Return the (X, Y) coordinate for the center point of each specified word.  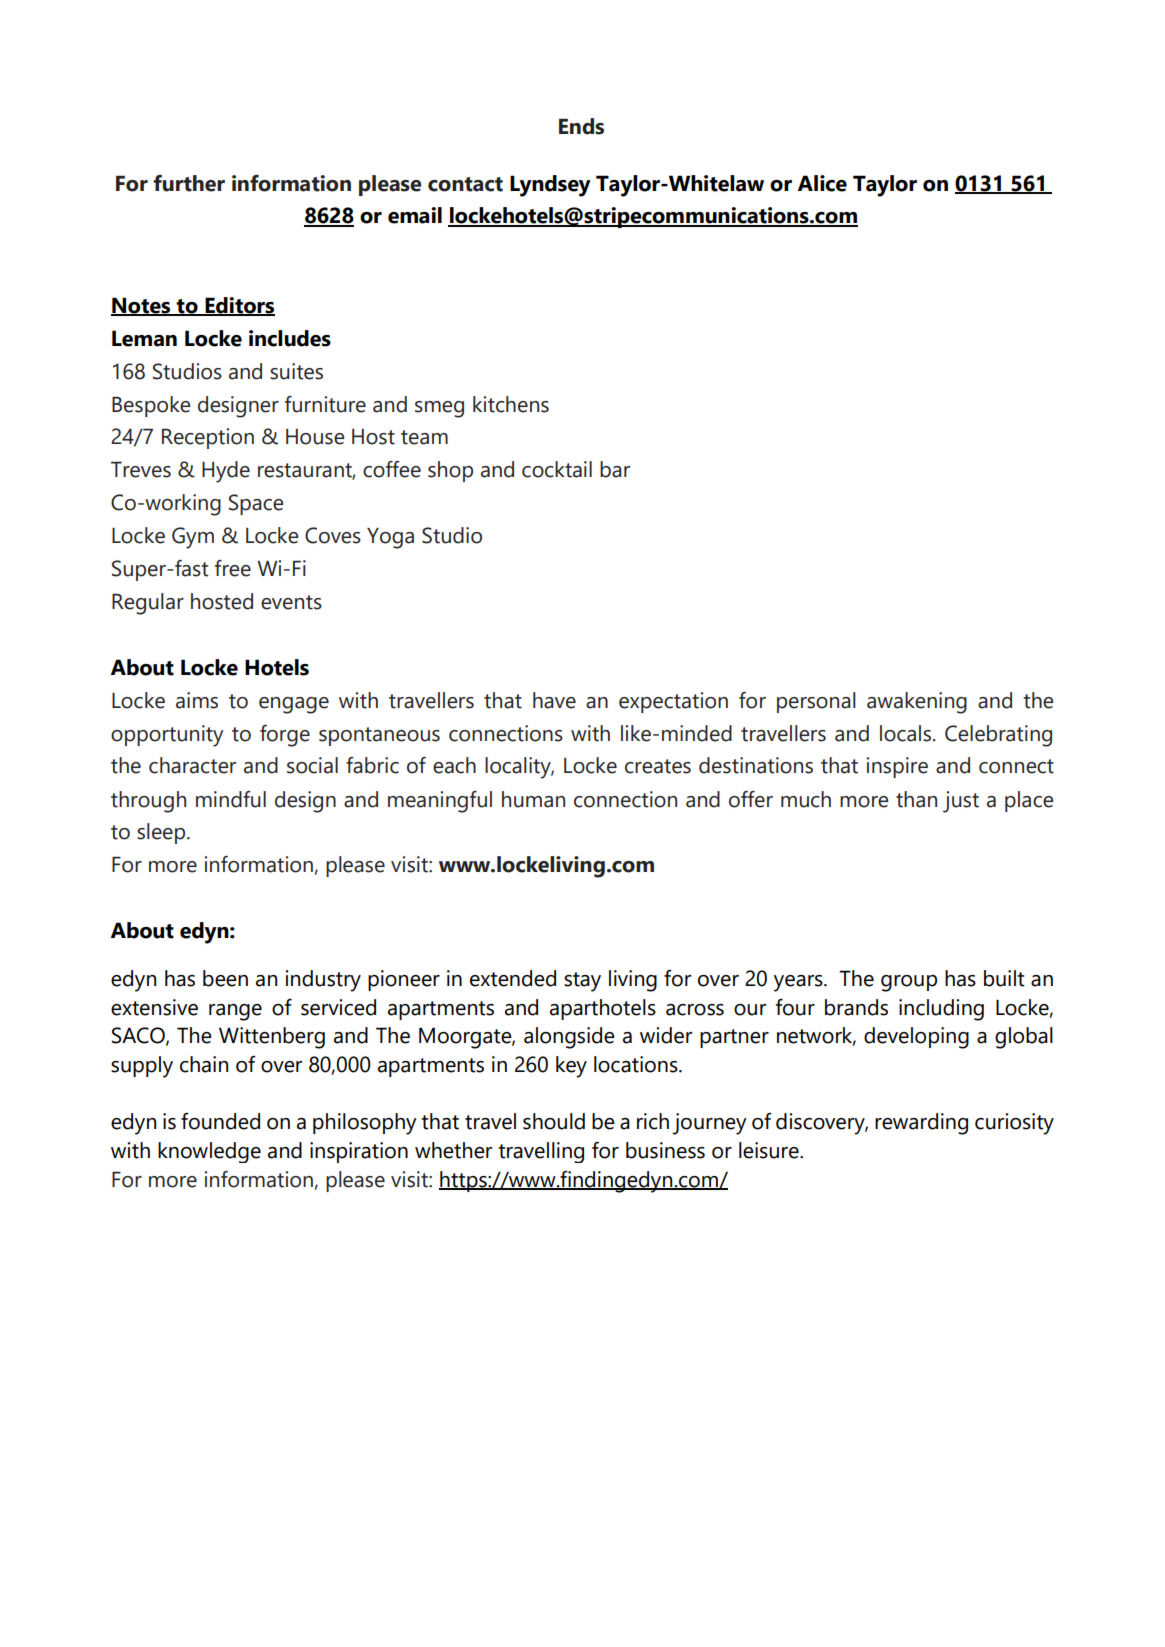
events (291, 602)
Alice (822, 183)
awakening (917, 703)
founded (220, 1121)
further (189, 183)
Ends (581, 126)
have (554, 700)
